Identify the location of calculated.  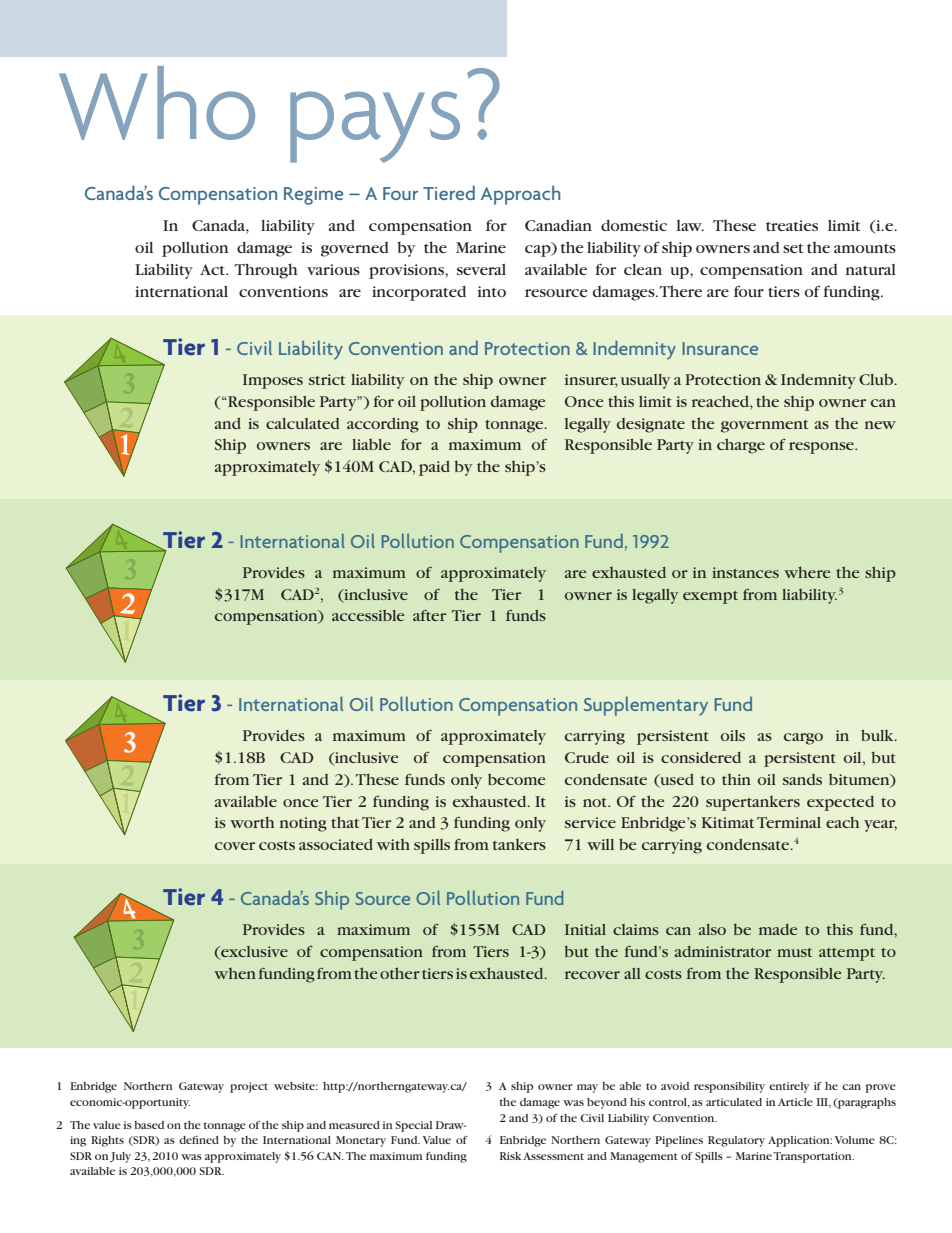
(302, 423).
